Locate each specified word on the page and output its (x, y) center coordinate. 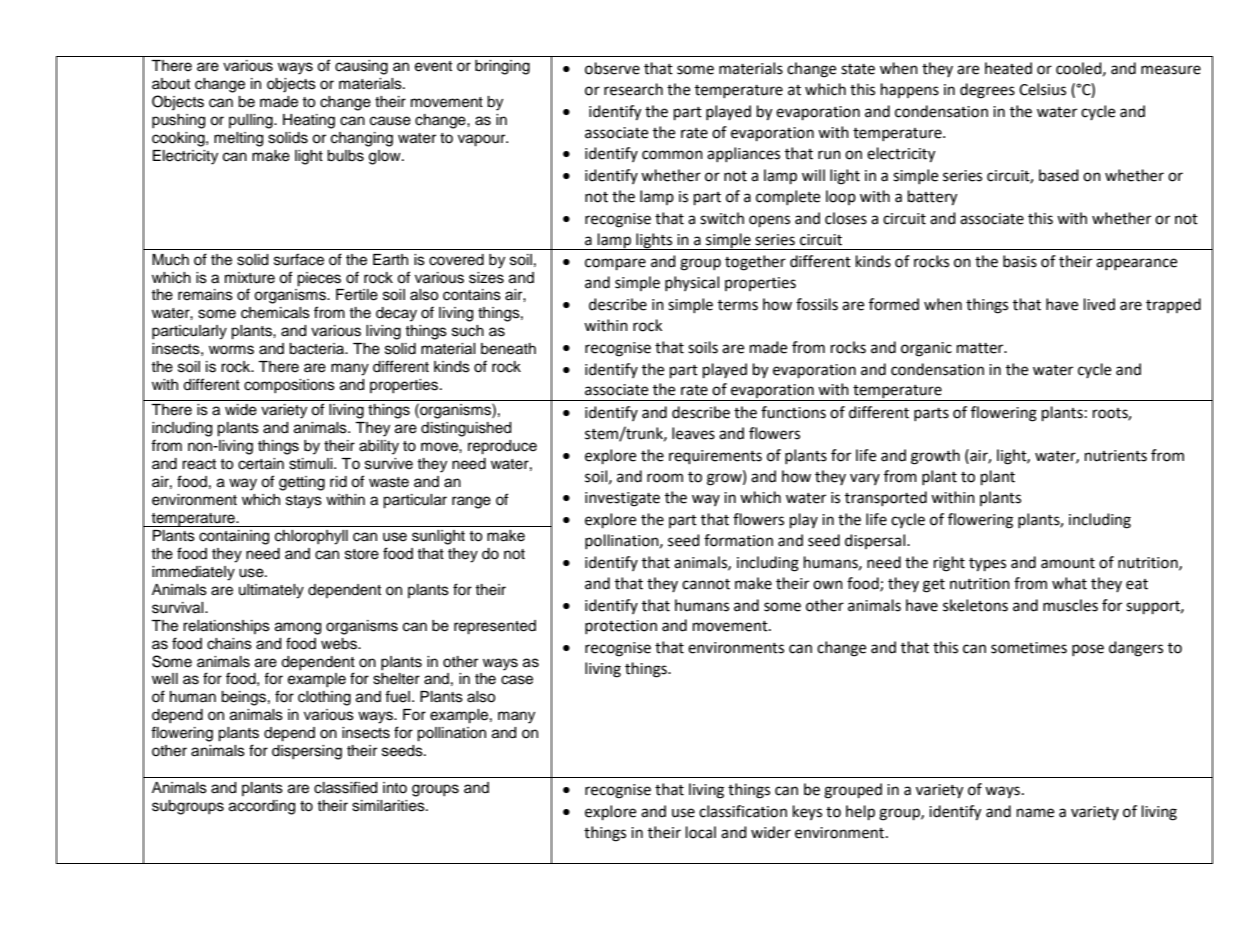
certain (261, 464)
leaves (693, 433)
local (701, 832)
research (633, 89)
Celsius (1042, 89)
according (262, 807)
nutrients (1116, 456)
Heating (309, 121)
